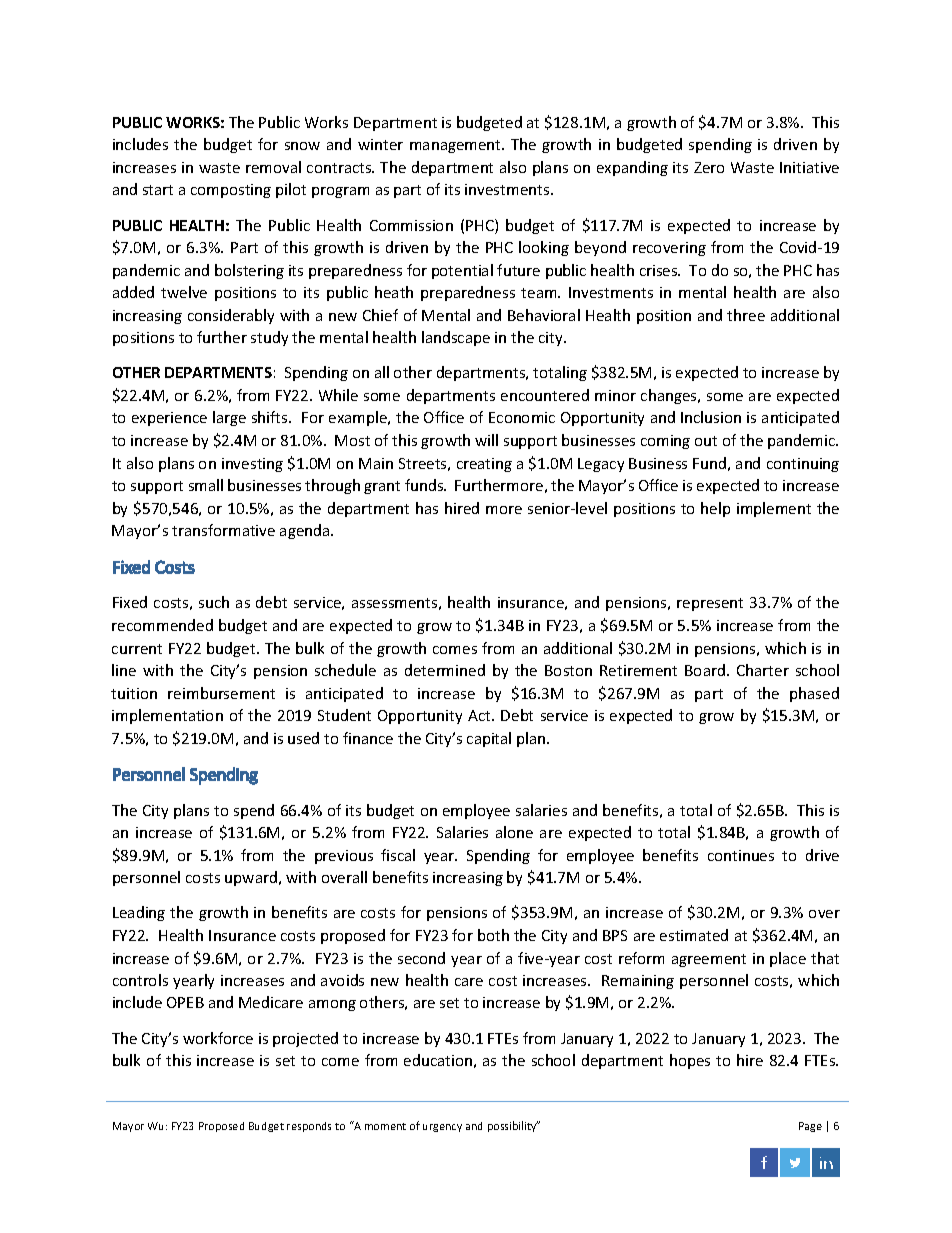 Image resolution: width=952 pixels, height=1233 pixels. What do you see at coordinates (694, 935) in the page?
I see `estimated` at bounding box center [694, 935].
